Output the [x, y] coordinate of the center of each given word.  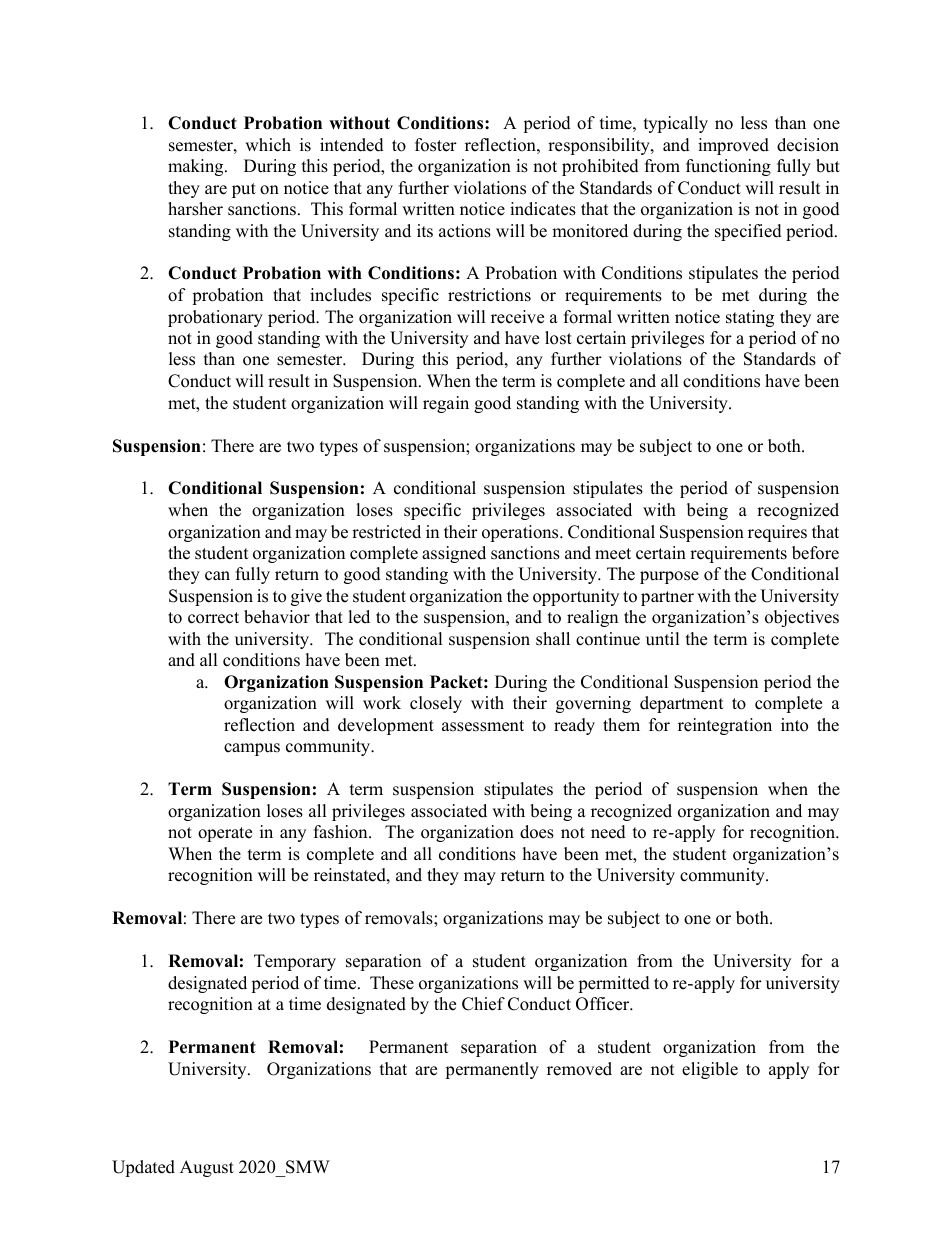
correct [213, 618]
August [207, 1168]
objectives [802, 618]
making [197, 167]
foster [436, 145]
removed [579, 1069]
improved [733, 146]
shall [553, 639]
